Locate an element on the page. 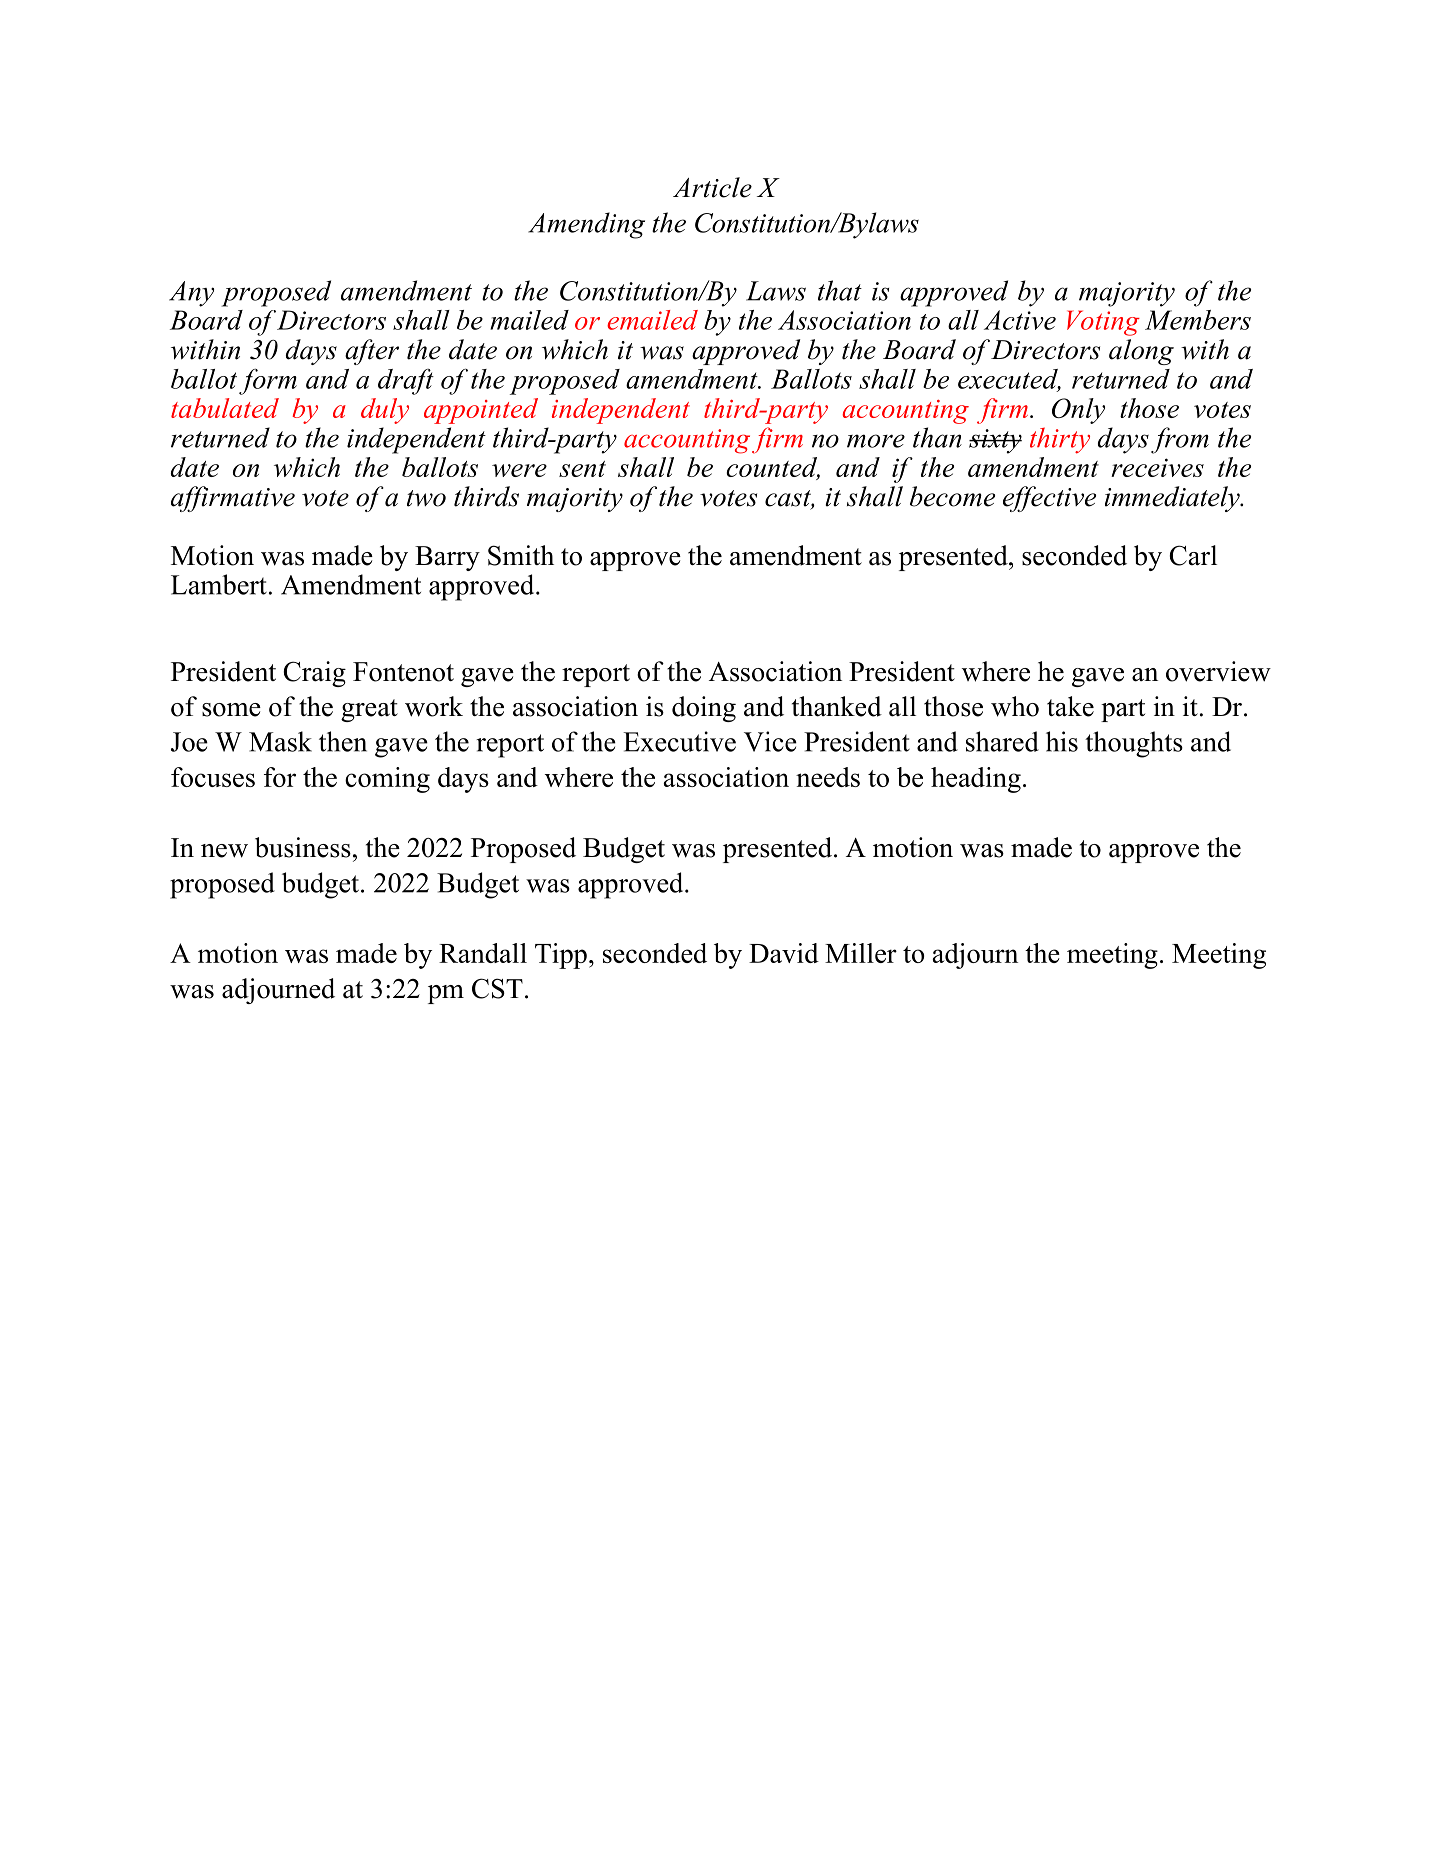  Randall is located at coordinates (483, 953).
